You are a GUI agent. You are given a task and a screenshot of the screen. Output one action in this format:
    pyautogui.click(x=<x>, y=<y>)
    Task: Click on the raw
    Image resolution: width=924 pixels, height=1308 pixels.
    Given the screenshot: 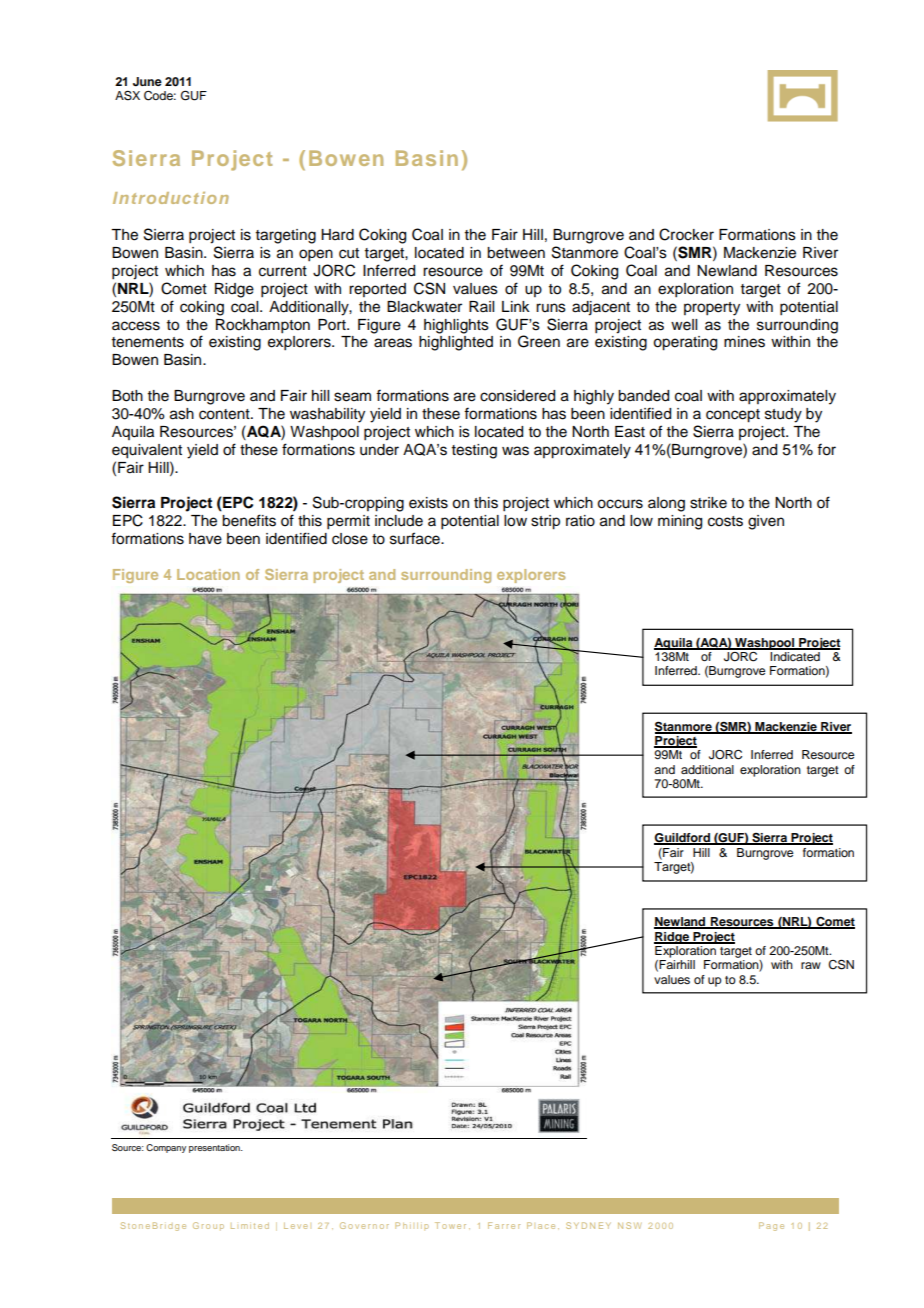 What is the action you would take?
    pyautogui.click(x=811, y=965)
